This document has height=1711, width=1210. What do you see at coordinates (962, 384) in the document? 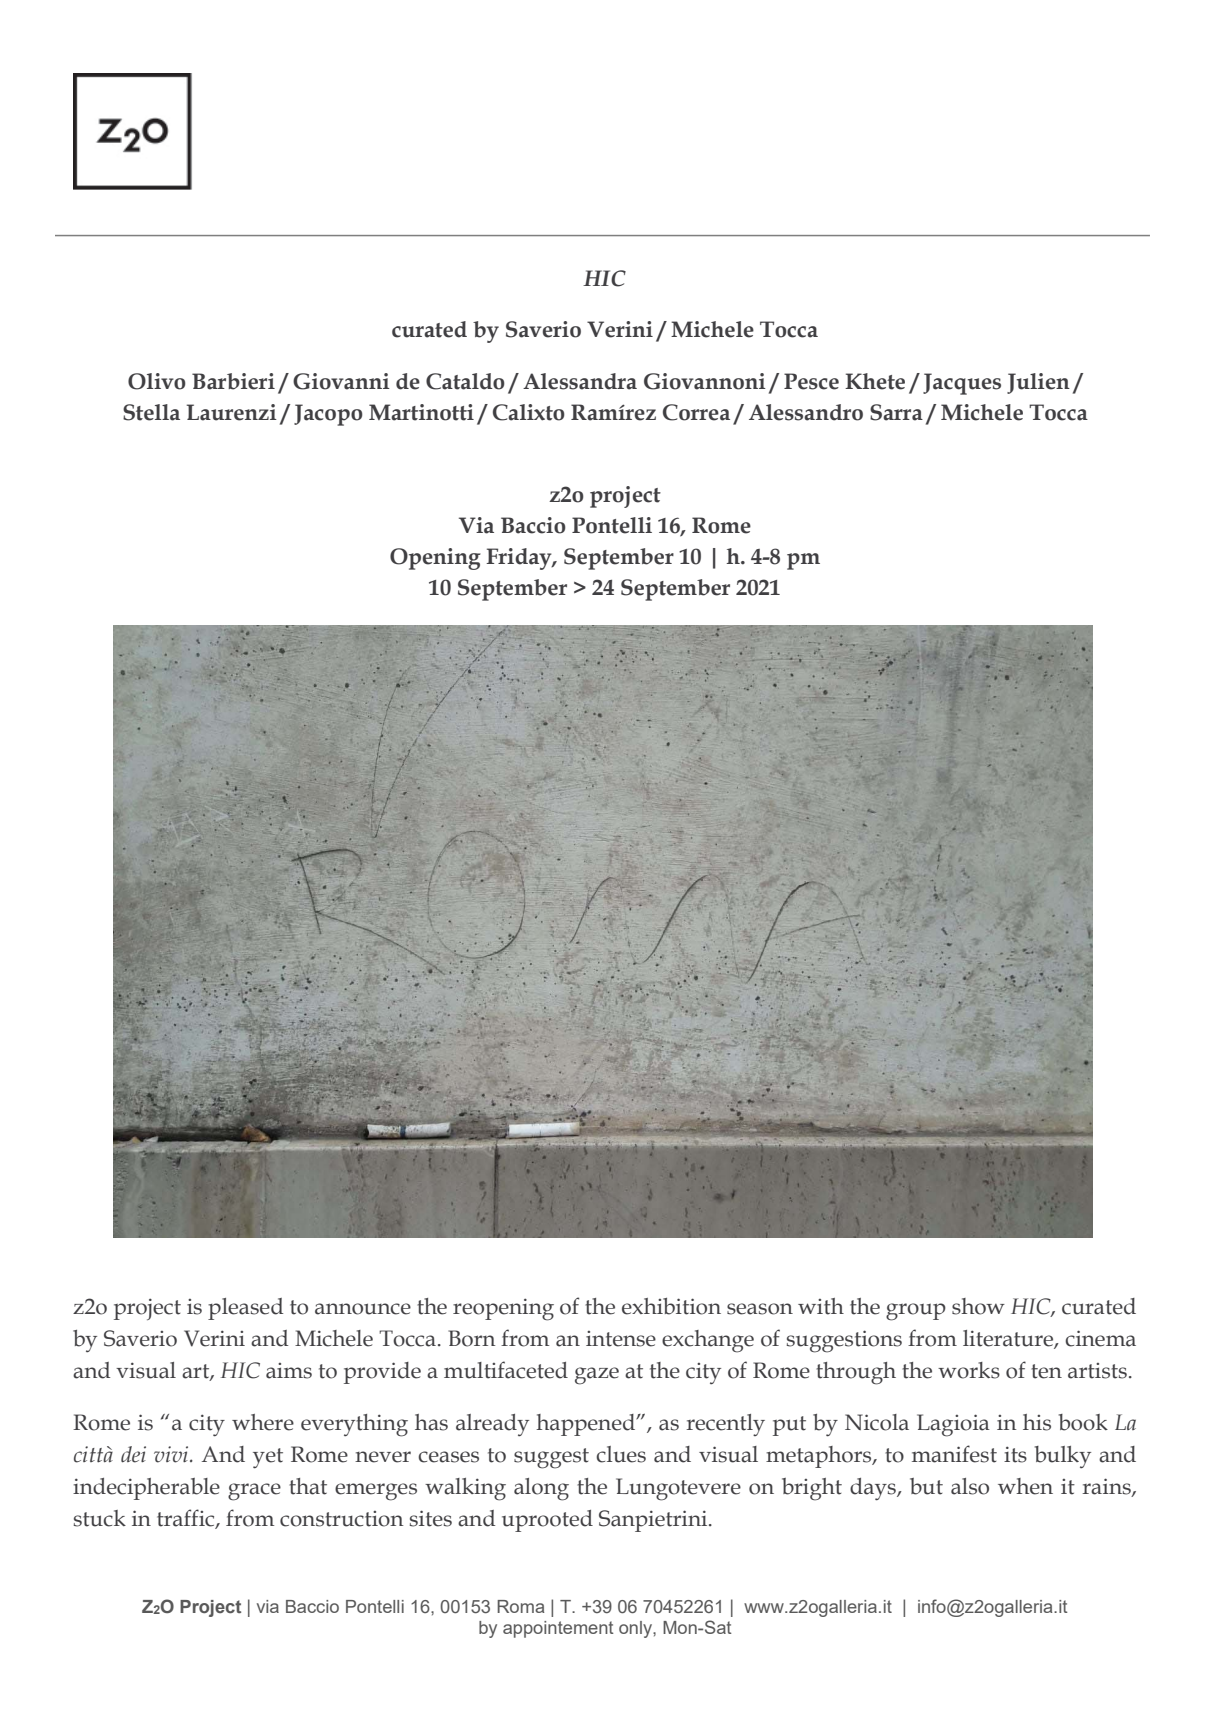
I see `Jacques` at bounding box center [962, 384].
